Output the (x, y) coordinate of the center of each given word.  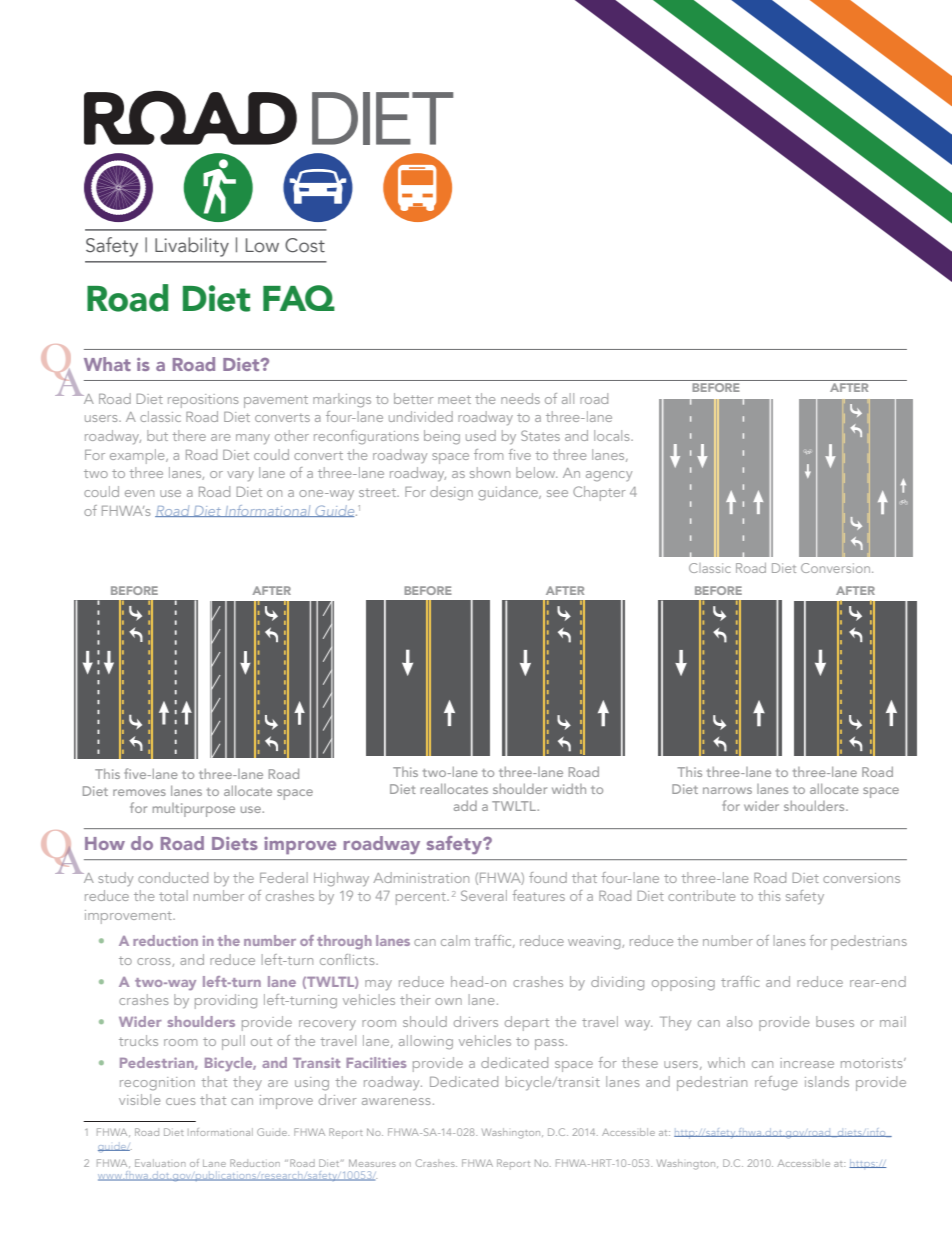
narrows (727, 790)
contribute (701, 895)
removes (139, 792)
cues (181, 1101)
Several (484, 895)
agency (609, 476)
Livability (192, 247)
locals (613, 435)
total (173, 895)
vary (240, 476)
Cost (305, 245)
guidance (509, 493)
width (569, 789)
